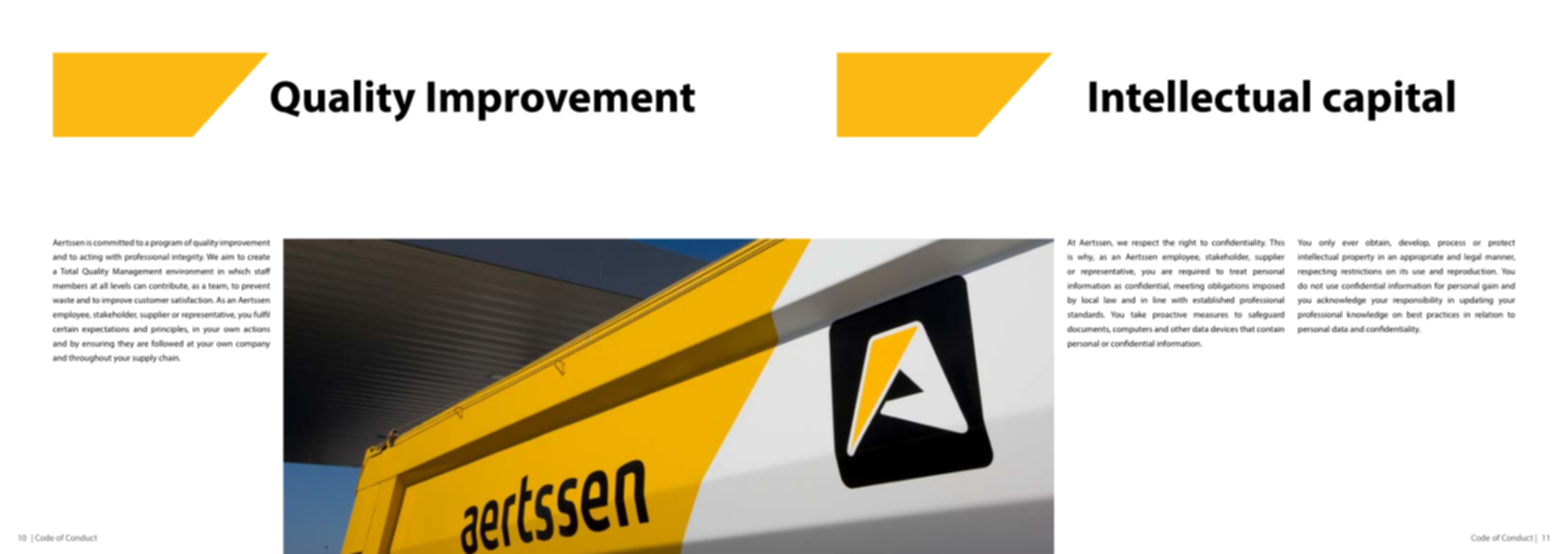  What do you see at coordinates (1187, 243) in the document?
I see `right` at bounding box center [1187, 243].
